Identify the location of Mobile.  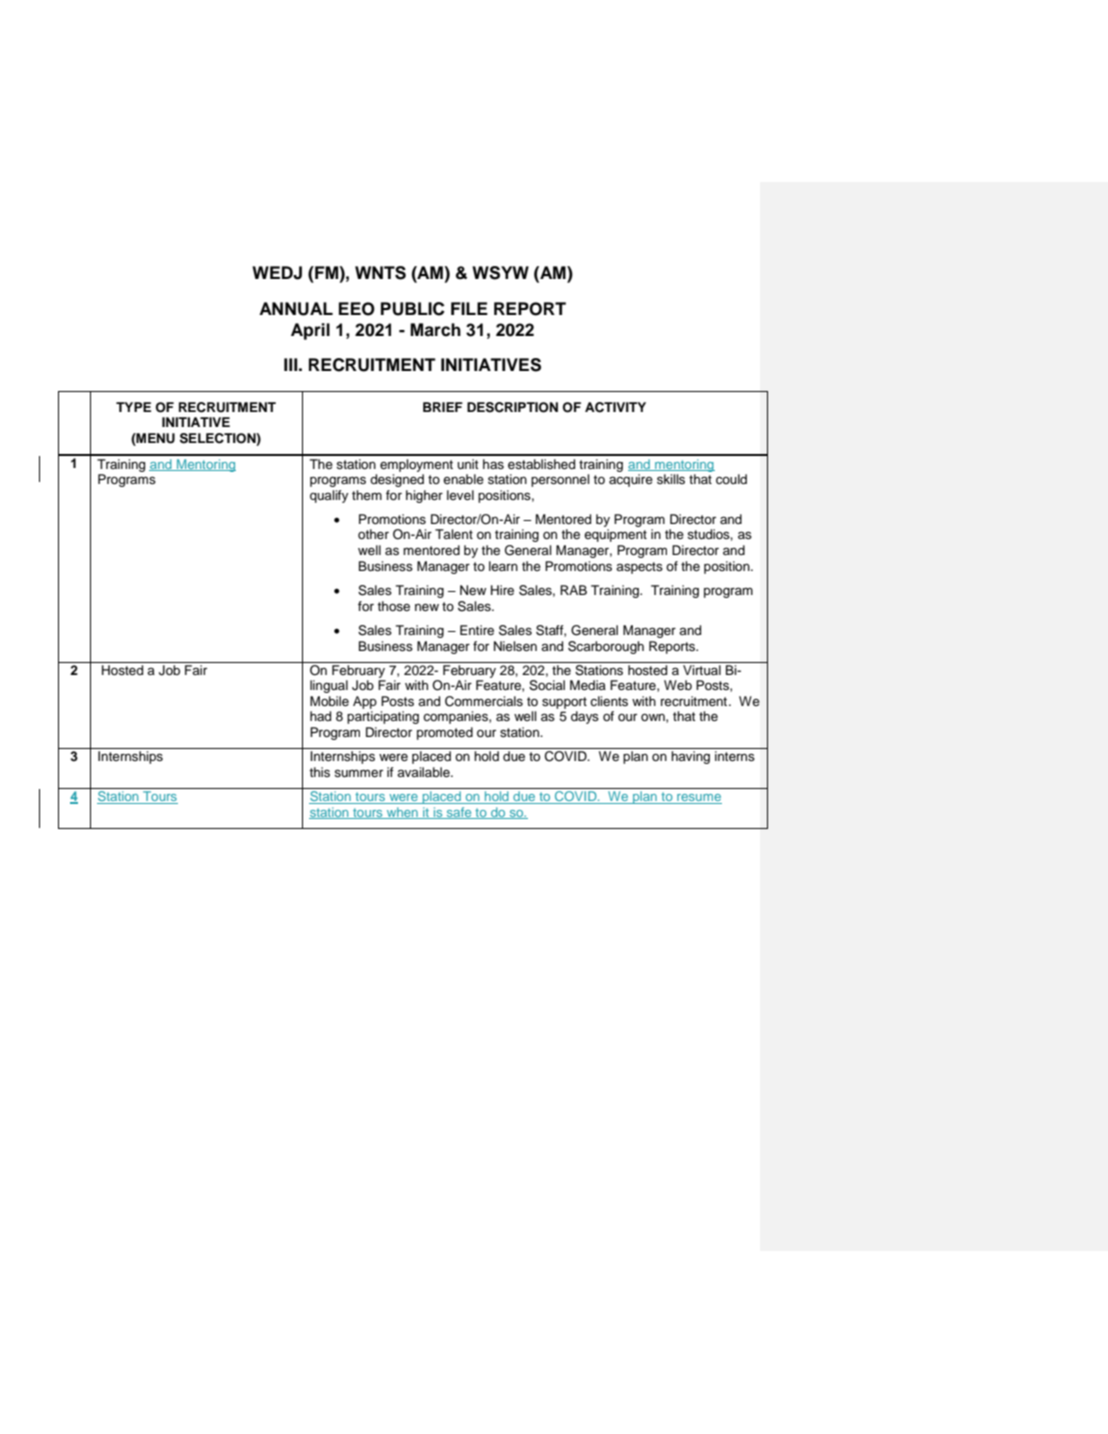
(329, 701).
